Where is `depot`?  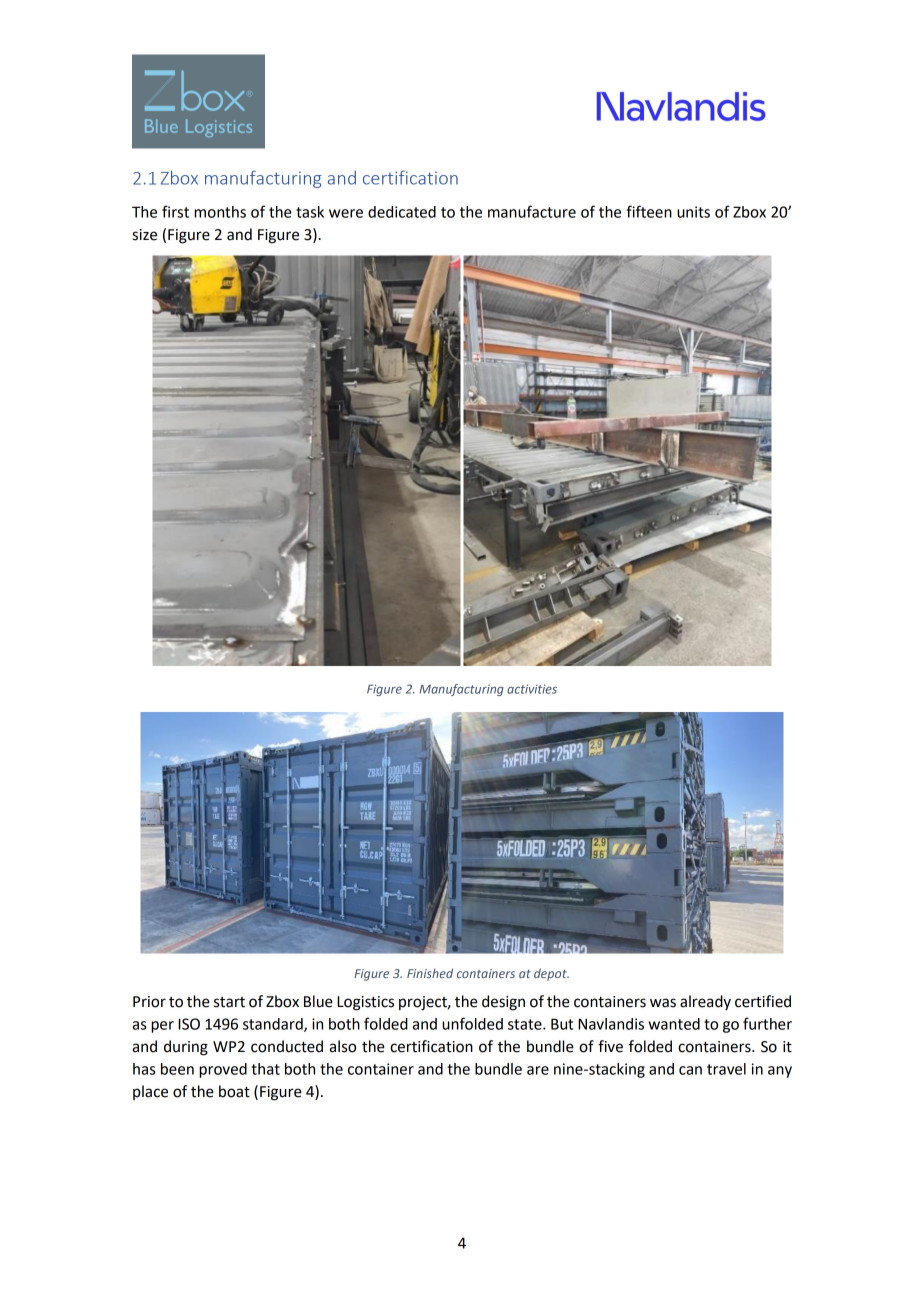 depot is located at coordinates (551, 974).
